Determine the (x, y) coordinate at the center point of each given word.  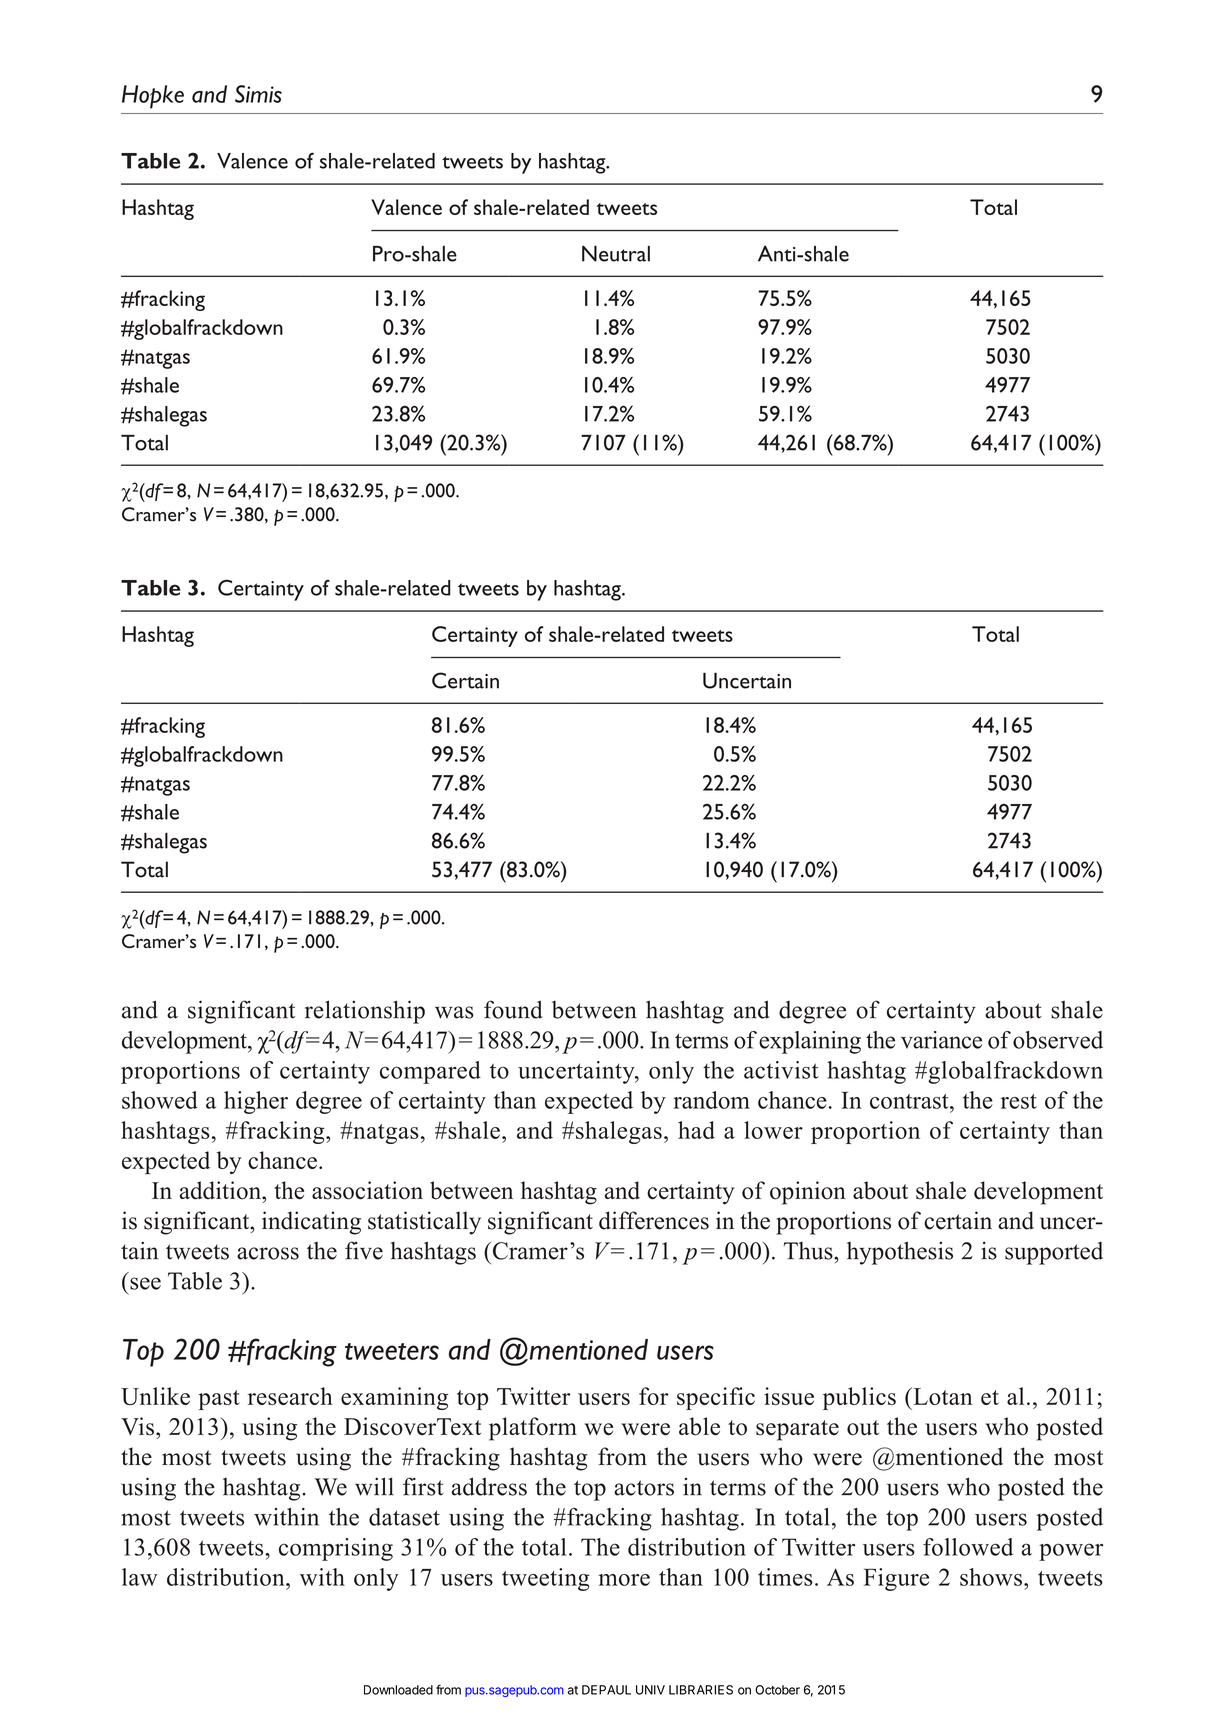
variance (941, 1040)
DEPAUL (606, 1690)
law (140, 1577)
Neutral (616, 254)
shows (992, 1577)
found (513, 1009)
